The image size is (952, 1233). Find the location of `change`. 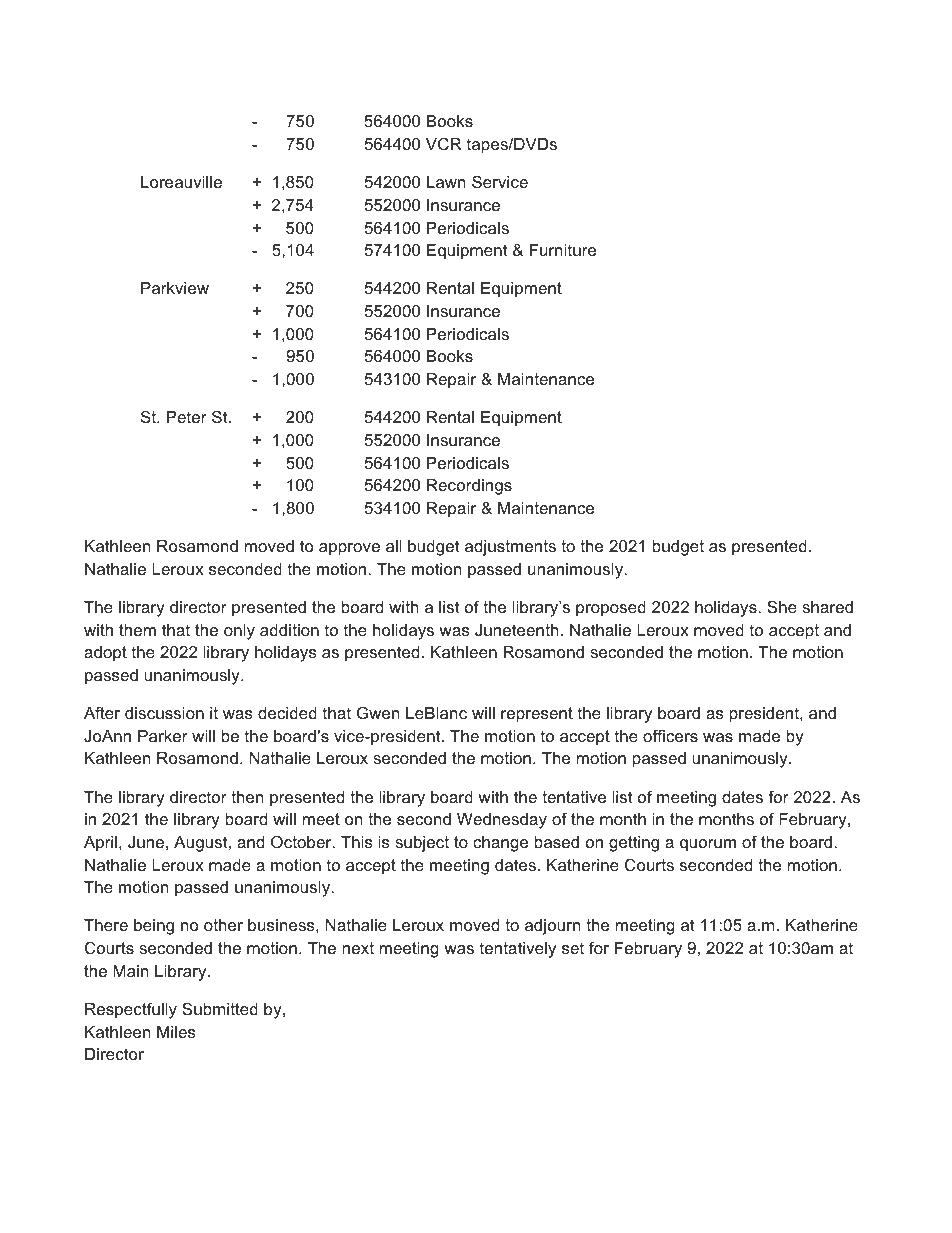

change is located at coordinates (500, 844).
